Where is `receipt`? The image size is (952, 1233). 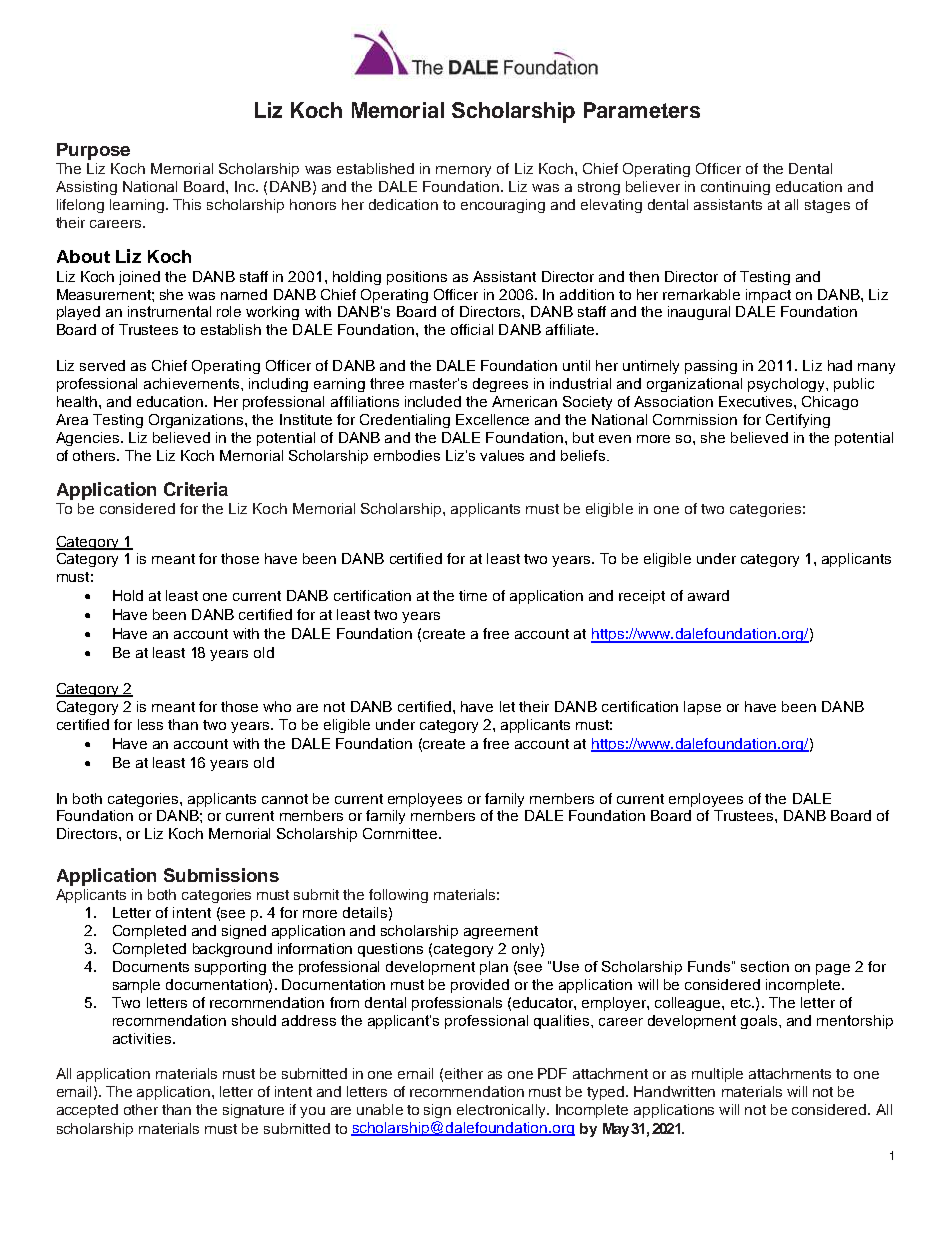 receipt is located at coordinates (642, 597).
